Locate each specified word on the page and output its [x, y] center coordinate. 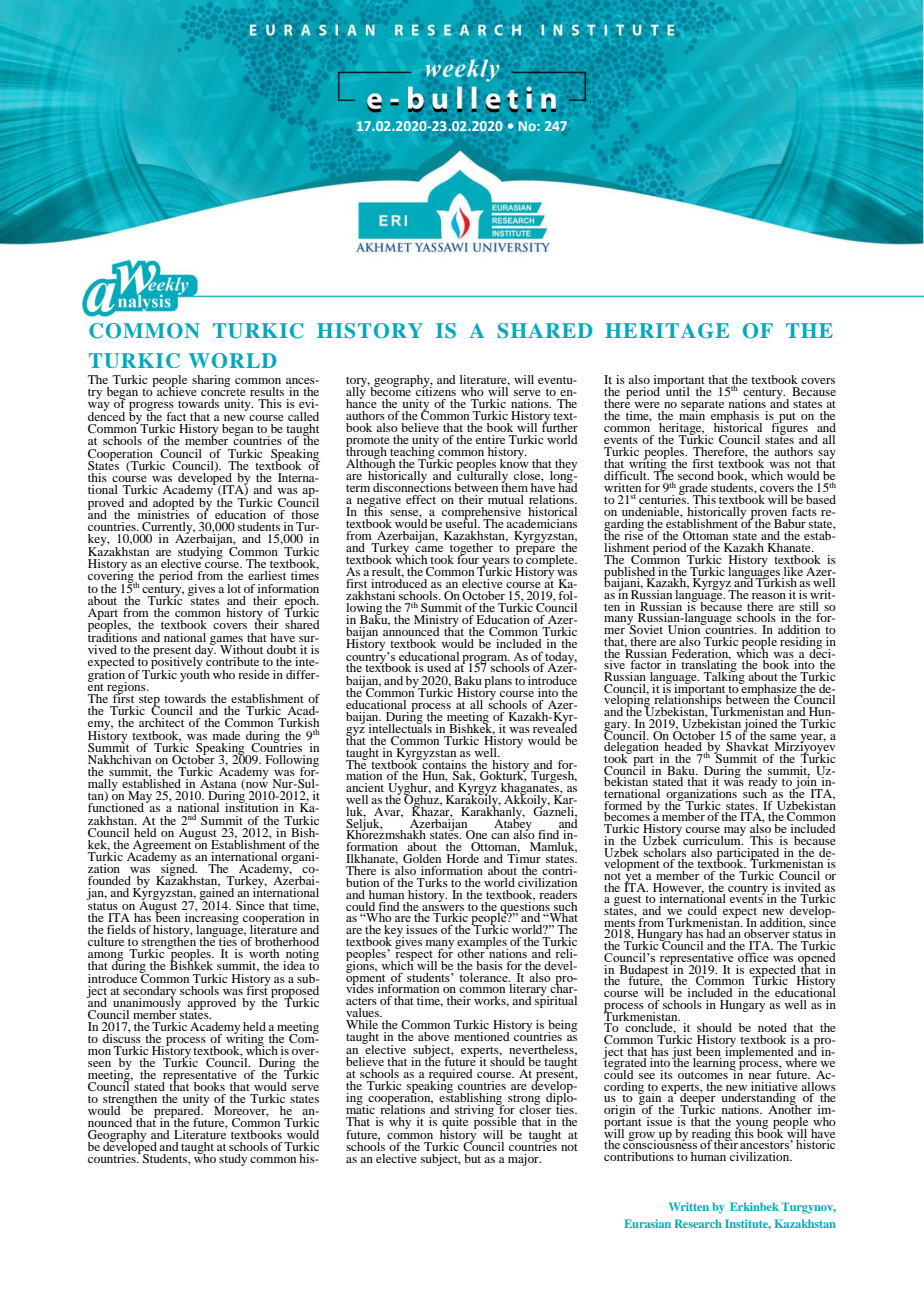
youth [195, 674]
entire [490, 439]
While [362, 1024]
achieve [176, 390]
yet [633, 877]
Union [685, 628]
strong [524, 1101]
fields [121, 929]
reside [254, 674]
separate [702, 406]
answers [443, 909]
